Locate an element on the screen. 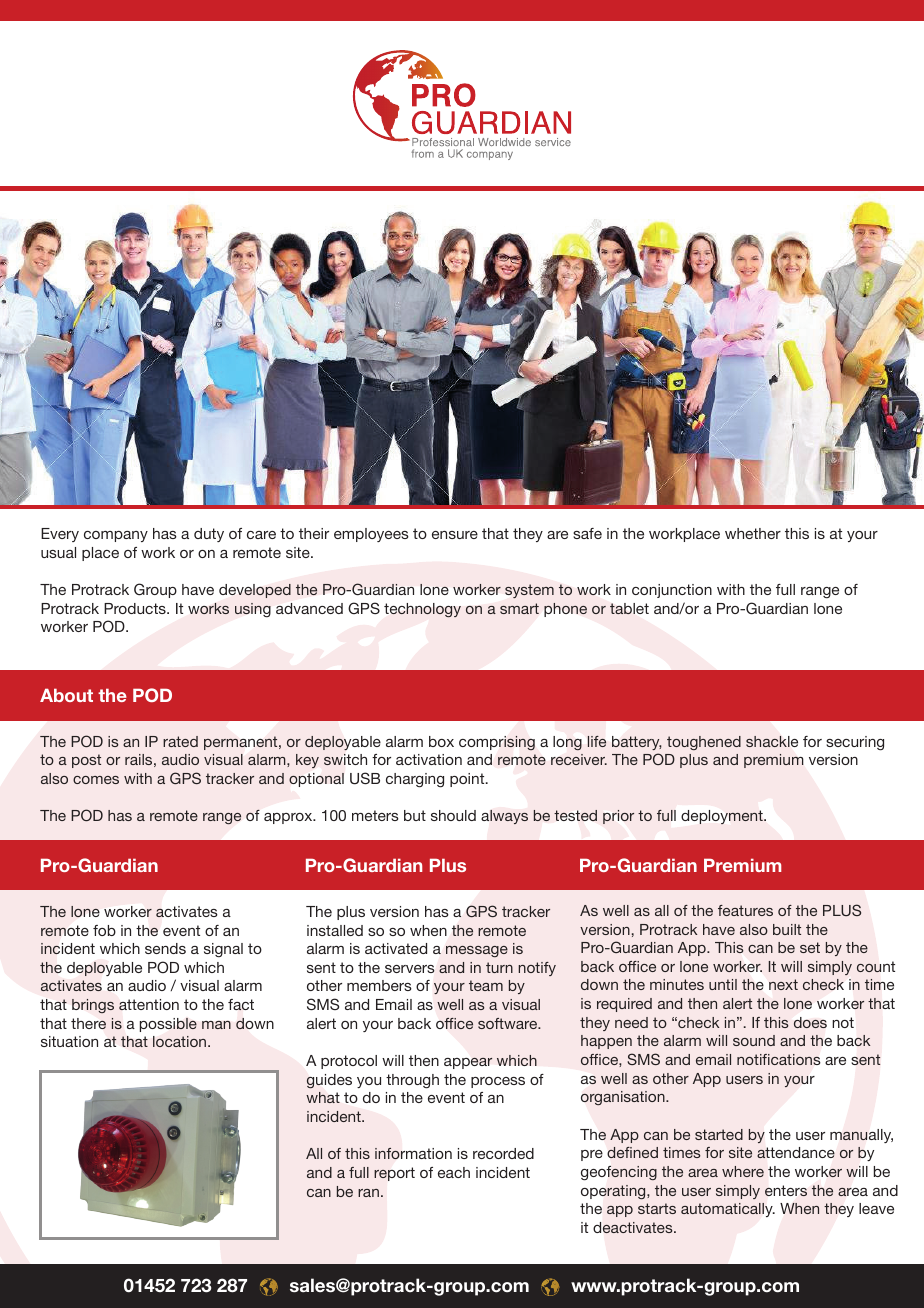  shackle is located at coordinates (772, 741).
